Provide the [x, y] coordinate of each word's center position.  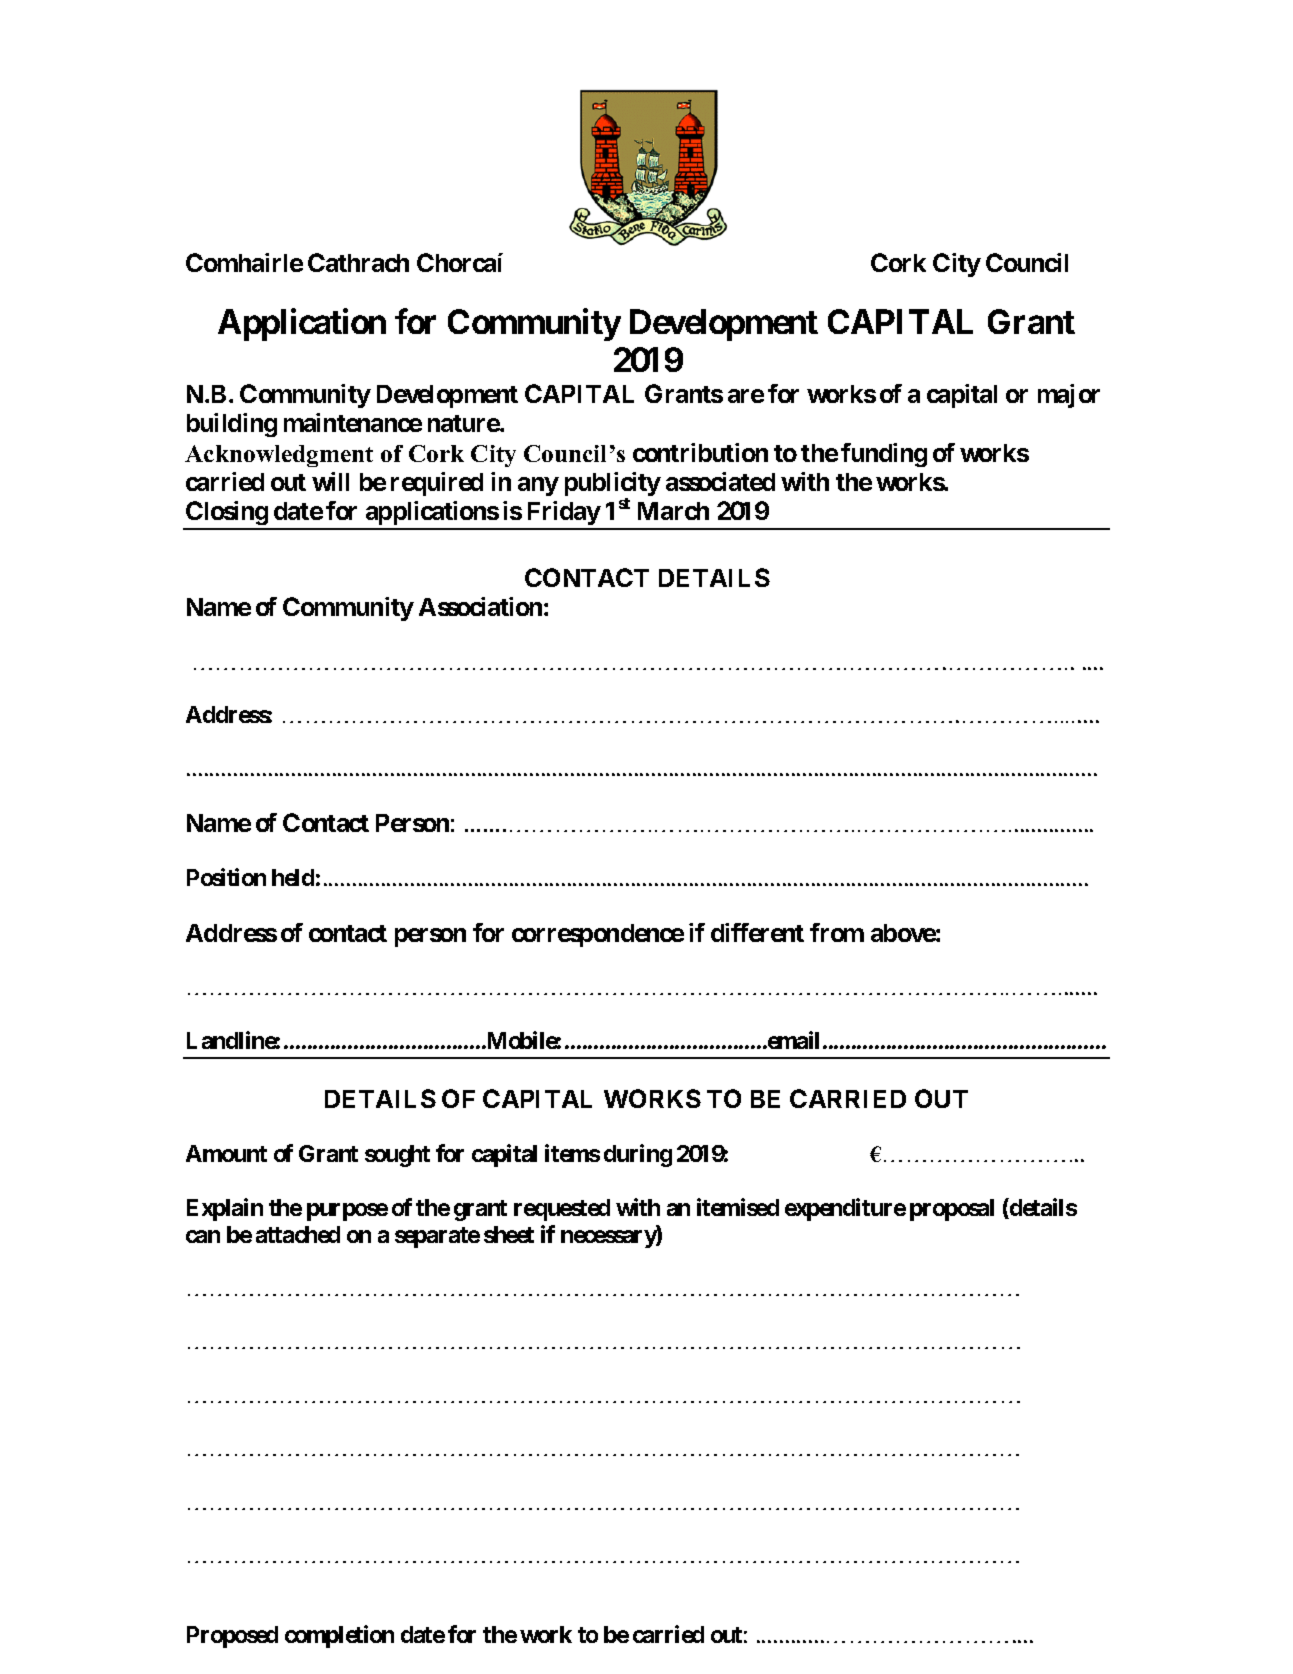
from [837, 932]
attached [298, 1234]
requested [562, 1210]
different [757, 932]
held [293, 877]
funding [884, 455]
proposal [952, 1210]
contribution [700, 452]
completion [339, 1636]
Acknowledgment [279, 456]
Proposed [232, 1637]
